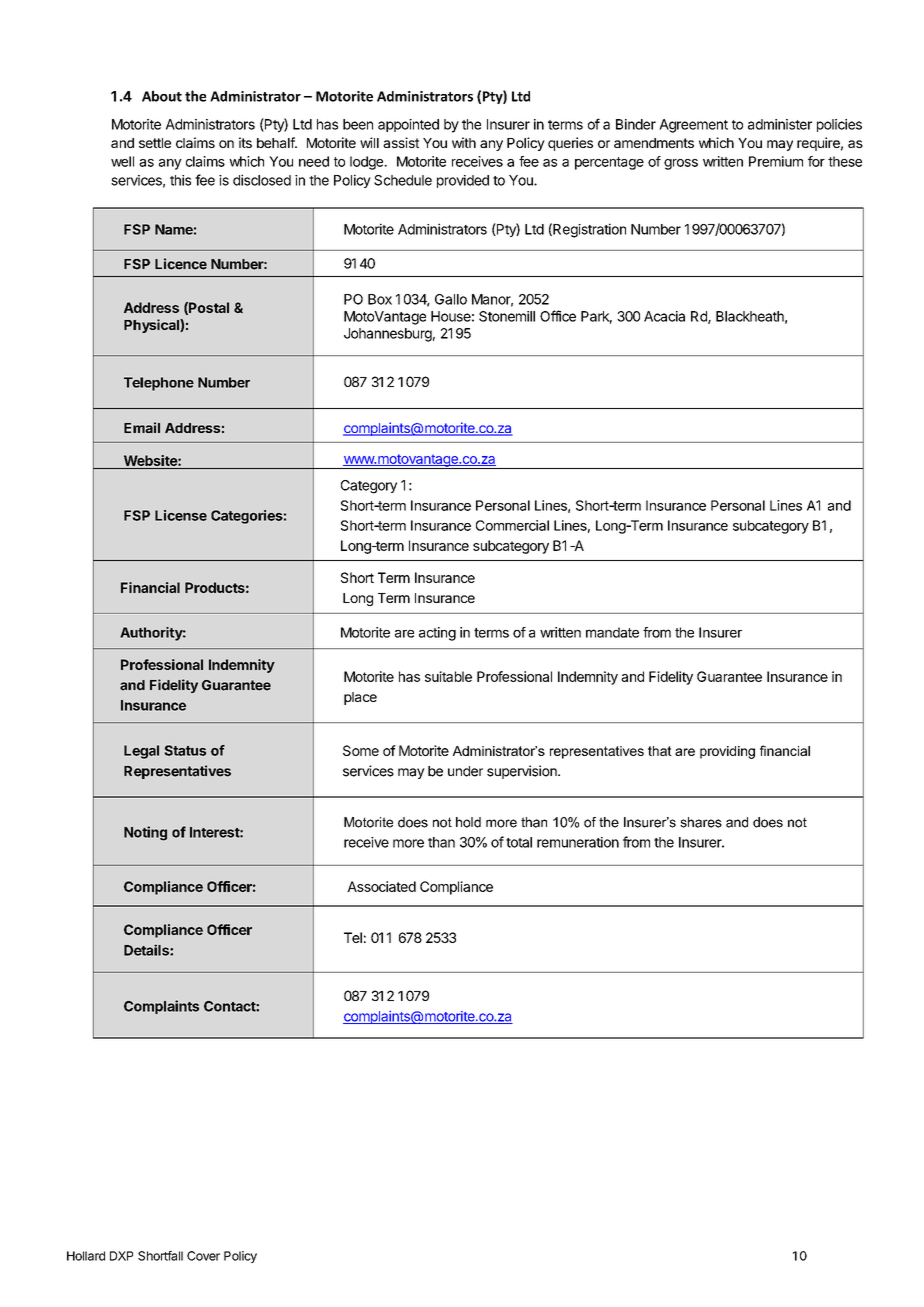 Image resolution: width=924 pixels, height=1307 pixels. What do you see at coordinates (780, 124) in the screenshot?
I see `administer` at bounding box center [780, 124].
